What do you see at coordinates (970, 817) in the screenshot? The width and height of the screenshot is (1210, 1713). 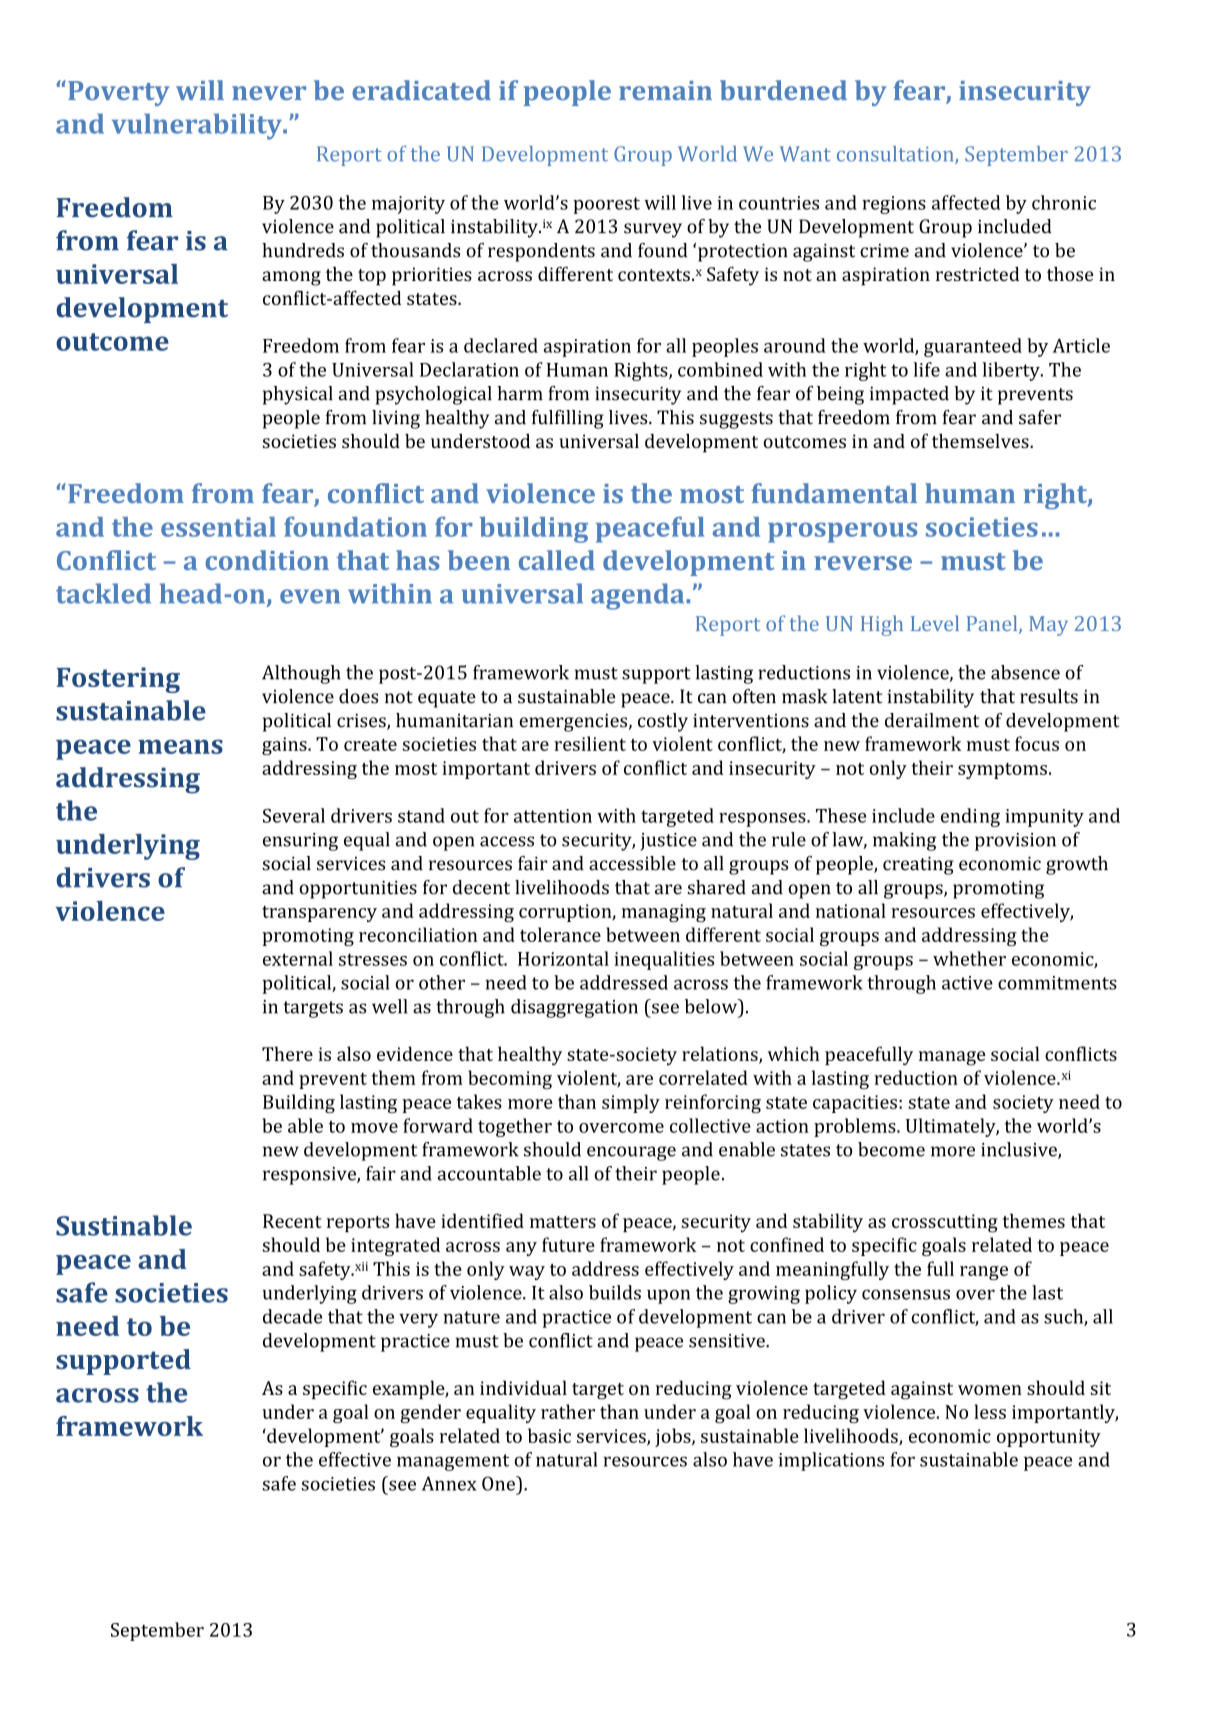 I see `ending` at bounding box center [970, 817].
